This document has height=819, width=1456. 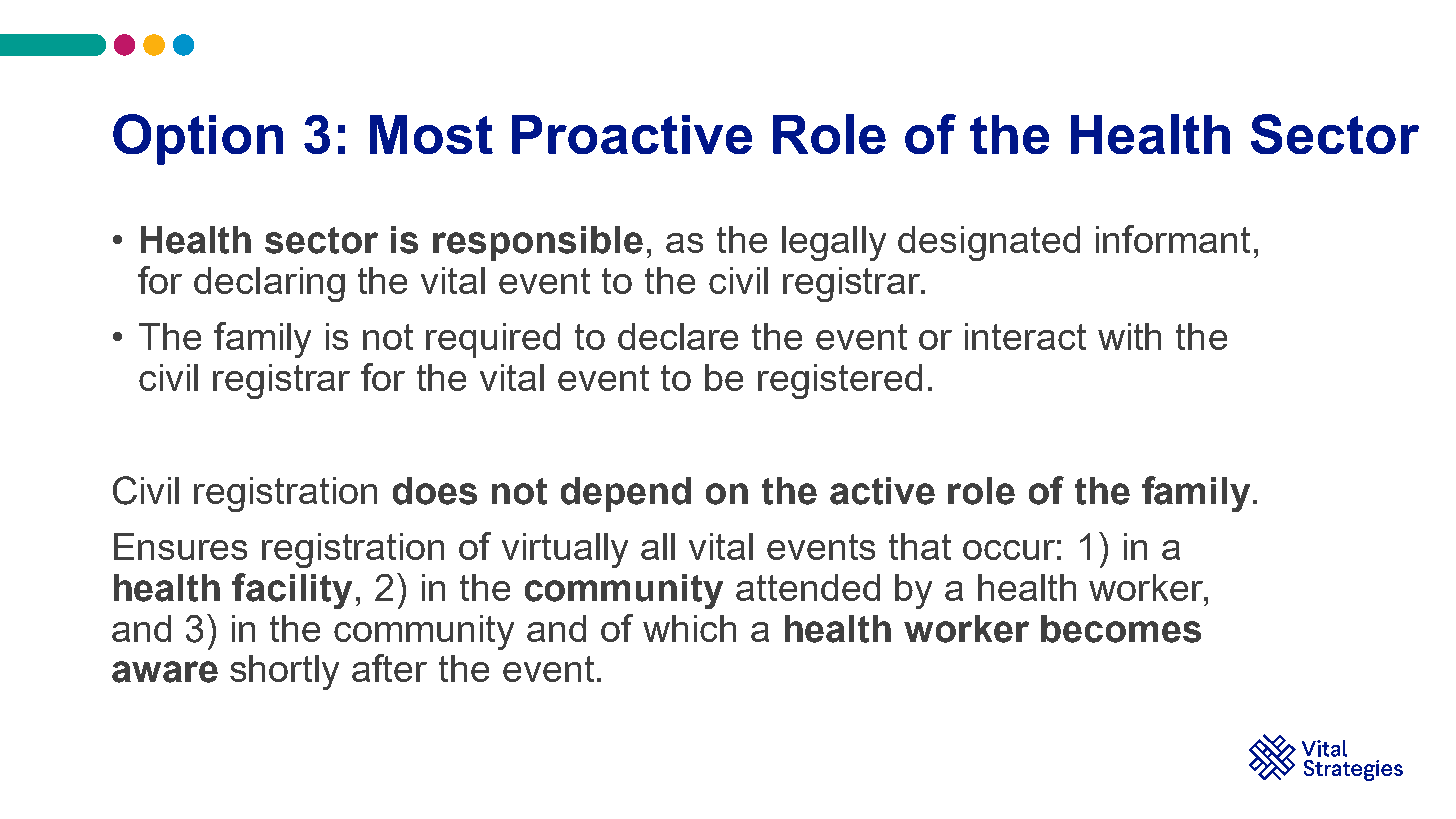 What do you see at coordinates (493, 340) in the document?
I see `required` at bounding box center [493, 340].
